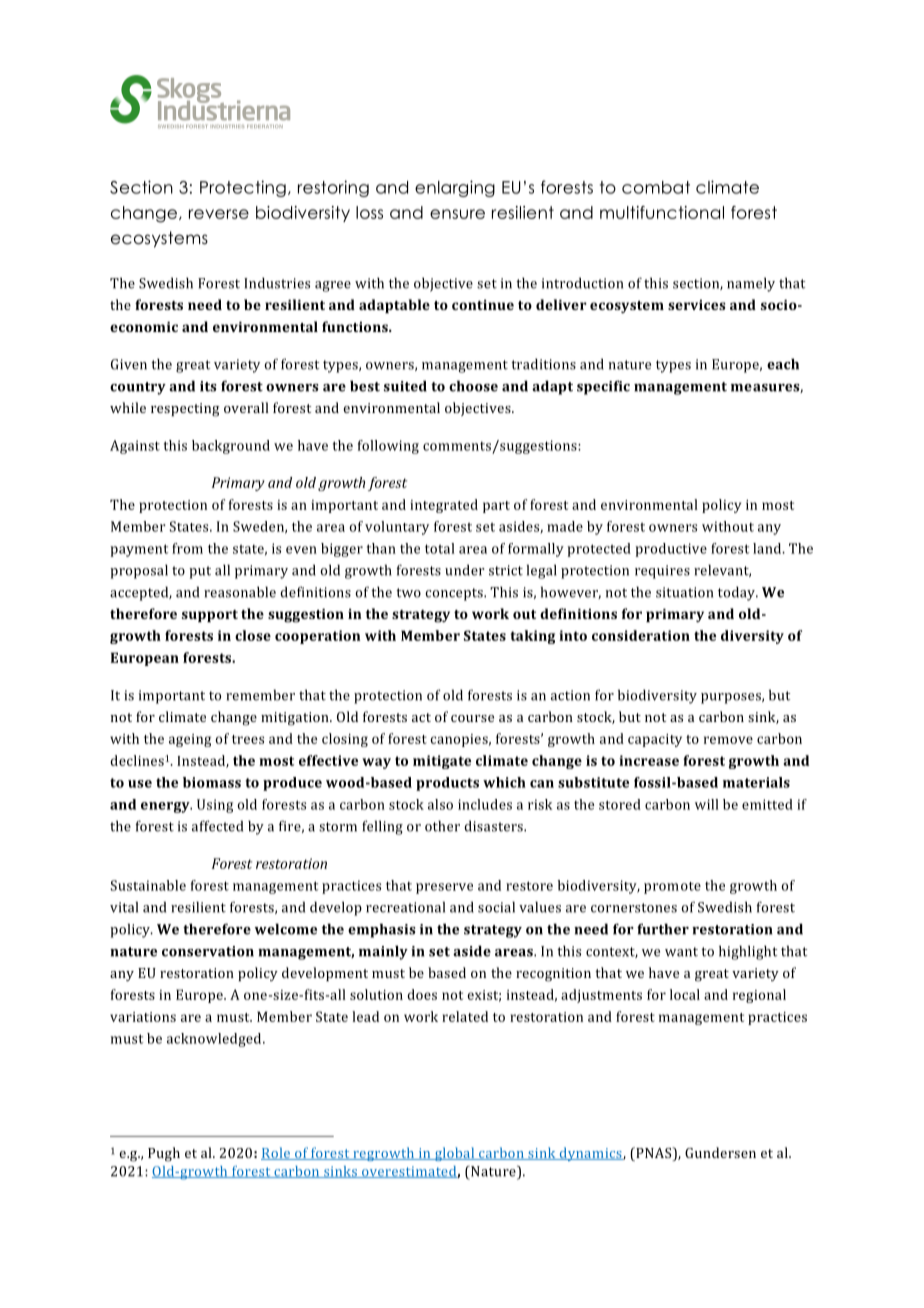 The width and height of the screenshot is (924, 1308). Describe the element at coordinates (671, 550) in the screenshot. I see `productive` at that location.
